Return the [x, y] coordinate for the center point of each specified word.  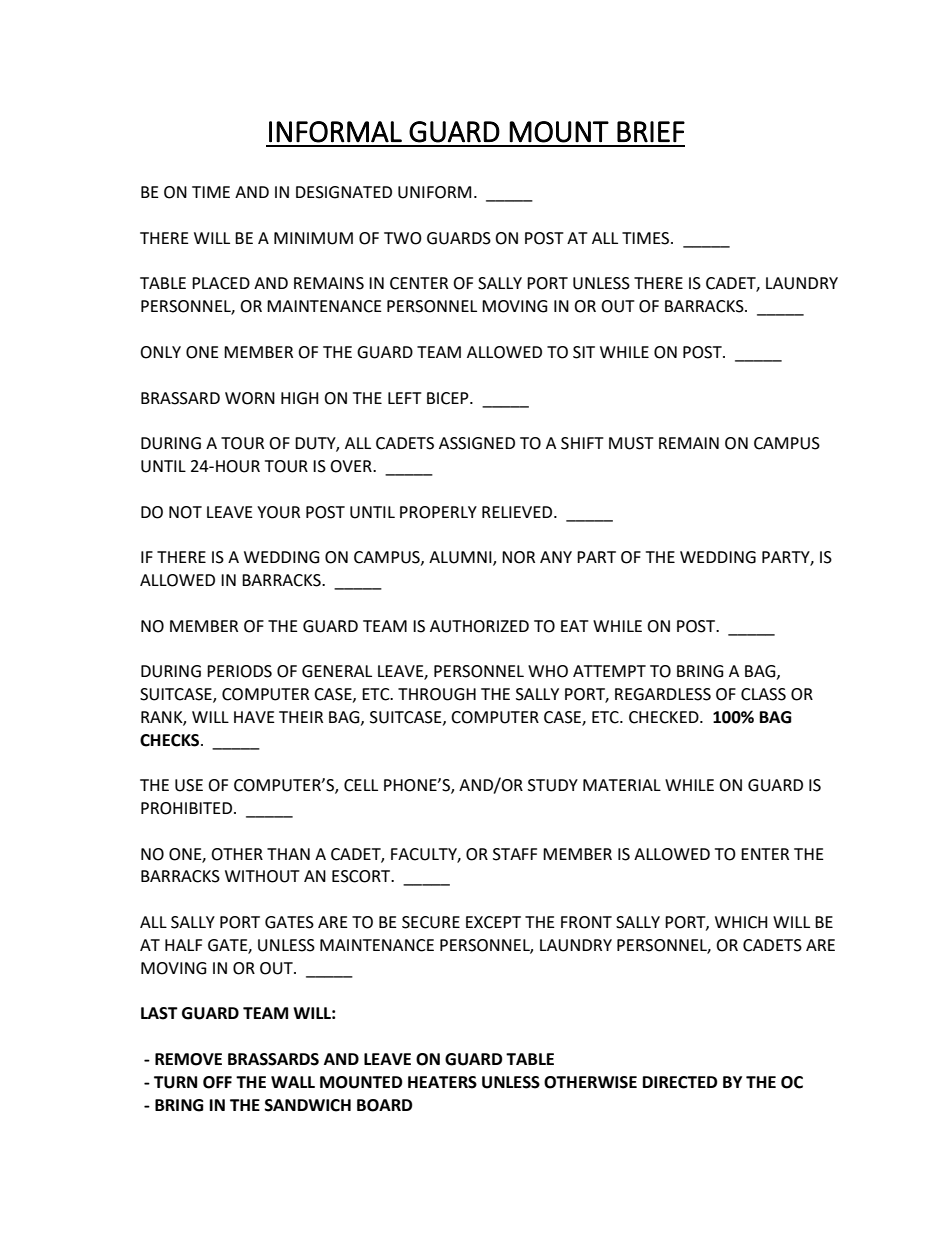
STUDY [553, 785]
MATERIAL [622, 785]
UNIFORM [434, 192]
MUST [631, 443]
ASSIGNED [477, 443]
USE [189, 785]
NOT [185, 512]
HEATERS [442, 1082]
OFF [217, 1082]
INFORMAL [335, 132]
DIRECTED [680, 1082]
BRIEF [651, 132]
